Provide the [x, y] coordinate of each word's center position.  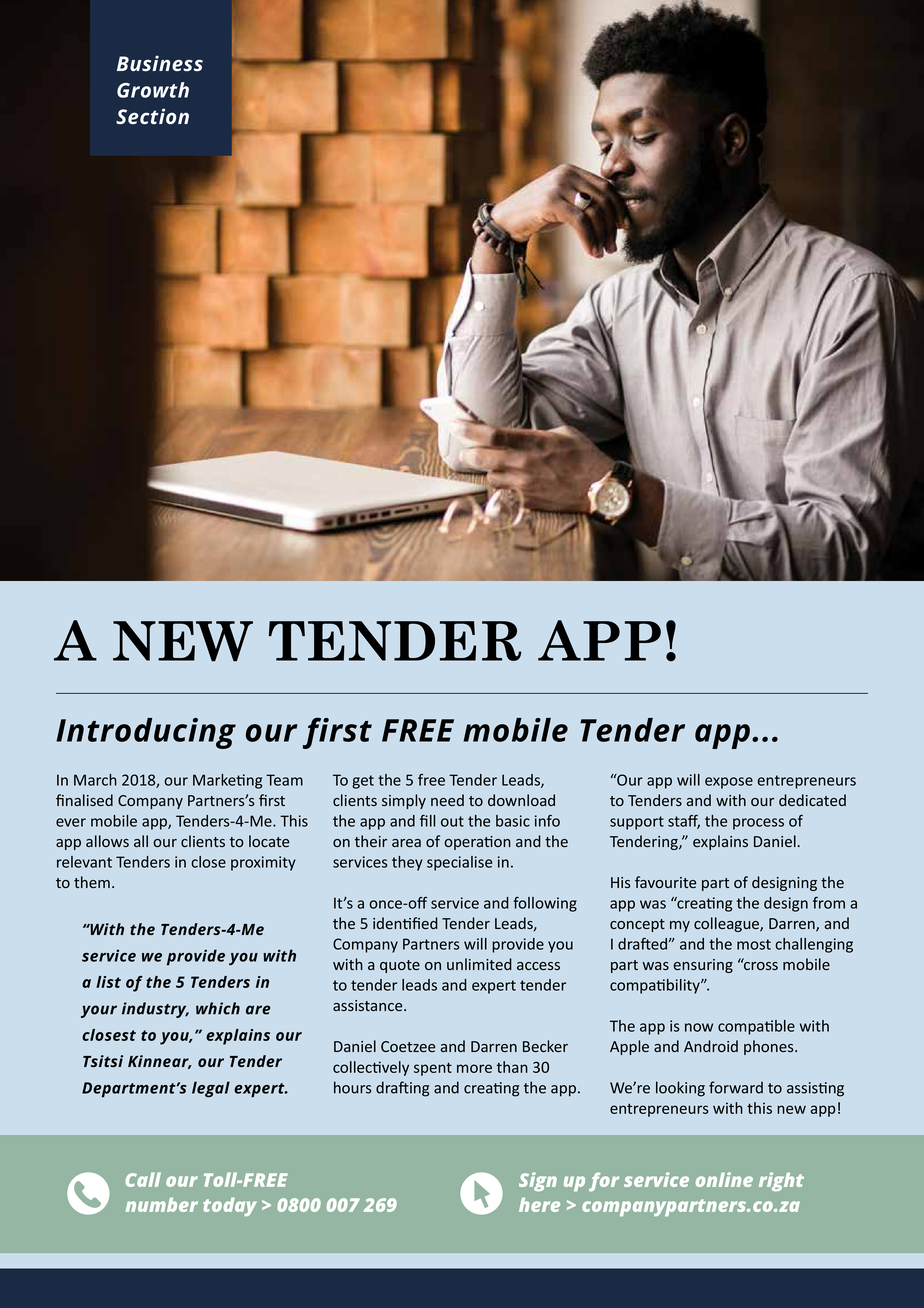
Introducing [146, 733]
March [95, 780]
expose [729, 783]
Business [160, 63]
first [337, 733]
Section [152, 116]
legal [211, 1089]
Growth [153, 90]
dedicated [812, 800]
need [447, 800]
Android [711, 1046]
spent [433, 1069]
